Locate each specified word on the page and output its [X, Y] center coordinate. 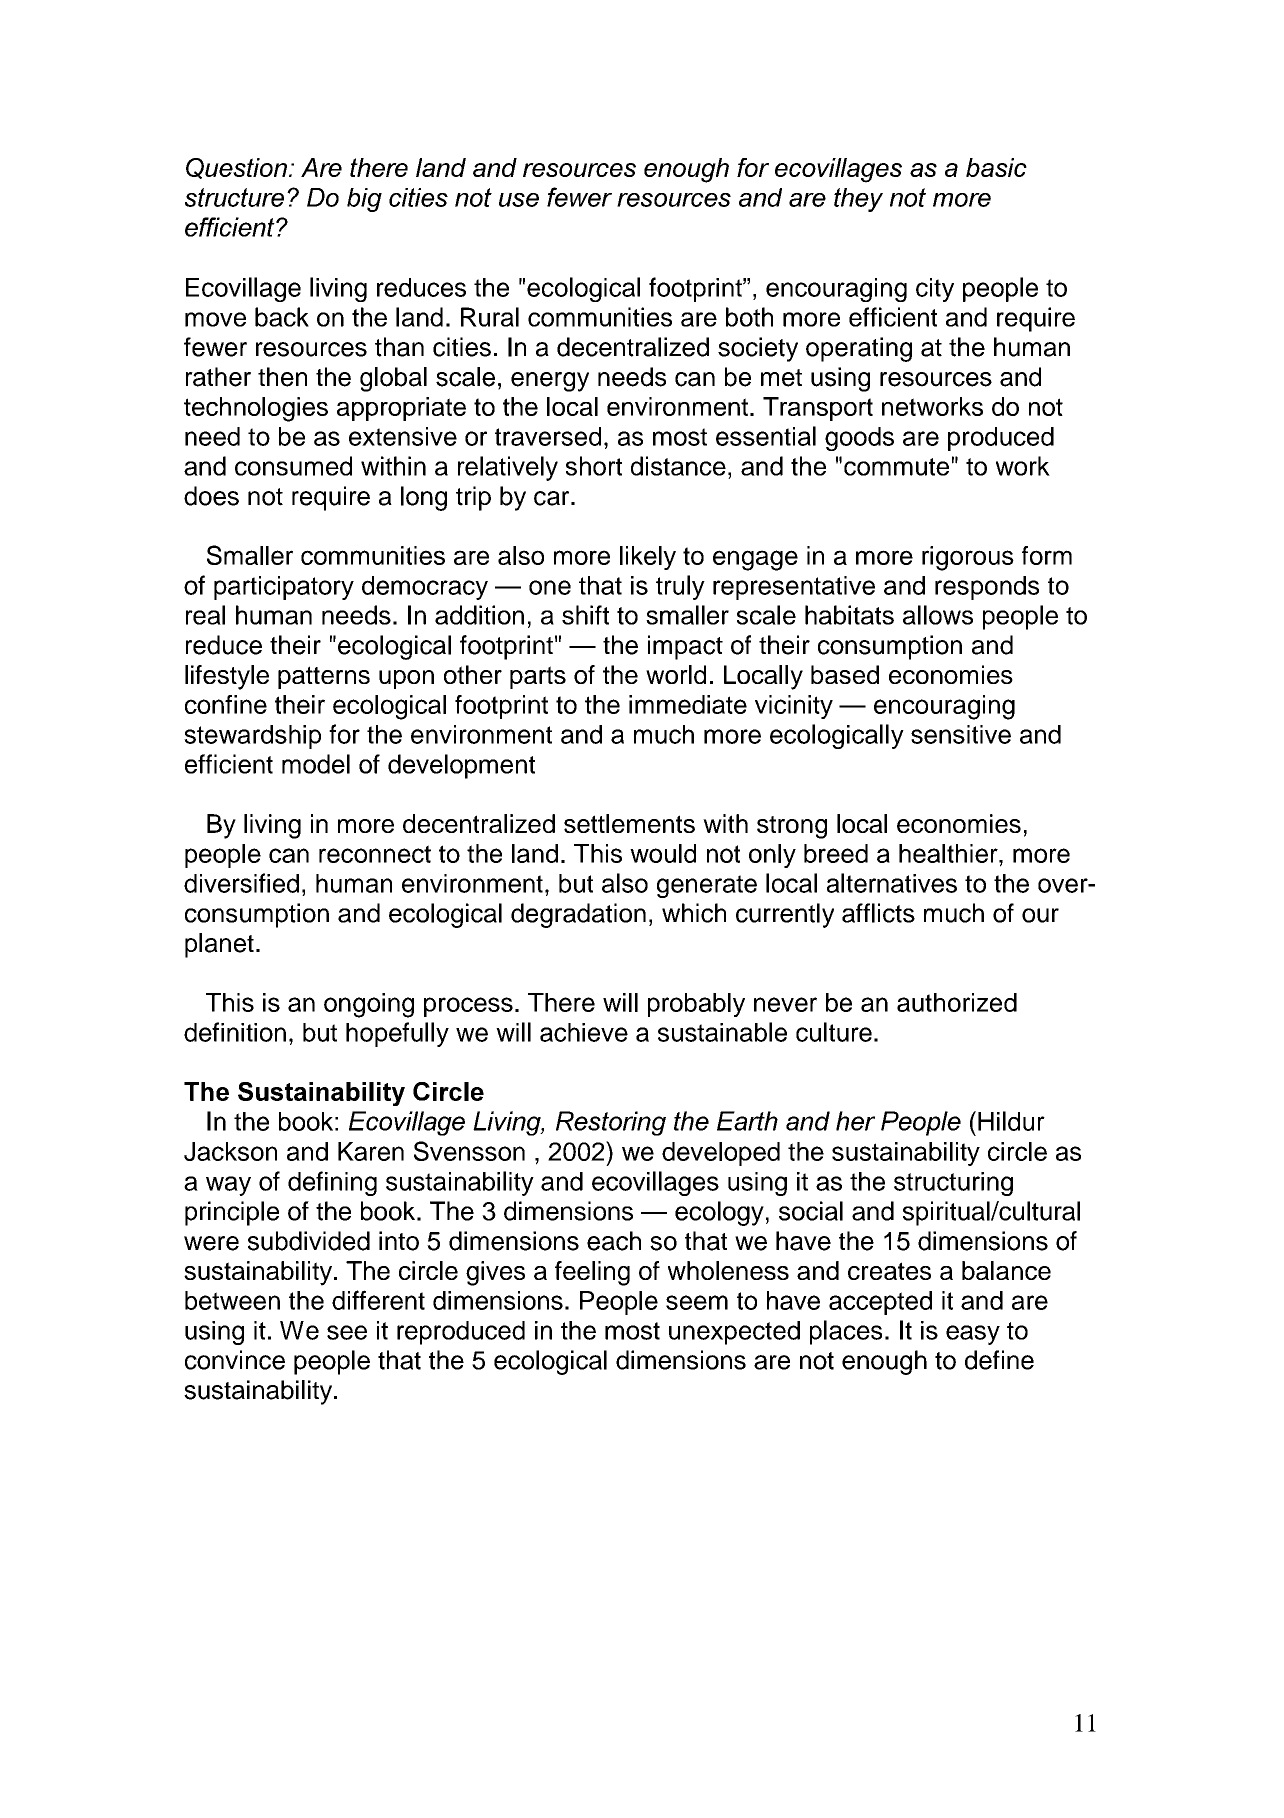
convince [235, 1360]
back [282, 317]
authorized [957, 1002]
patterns [324, 677]
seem [697, 1302]
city [935, 290]
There [561, 1002]
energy [550, 382]
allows [938, 615]
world [676, 674]
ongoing [369, 1005]
